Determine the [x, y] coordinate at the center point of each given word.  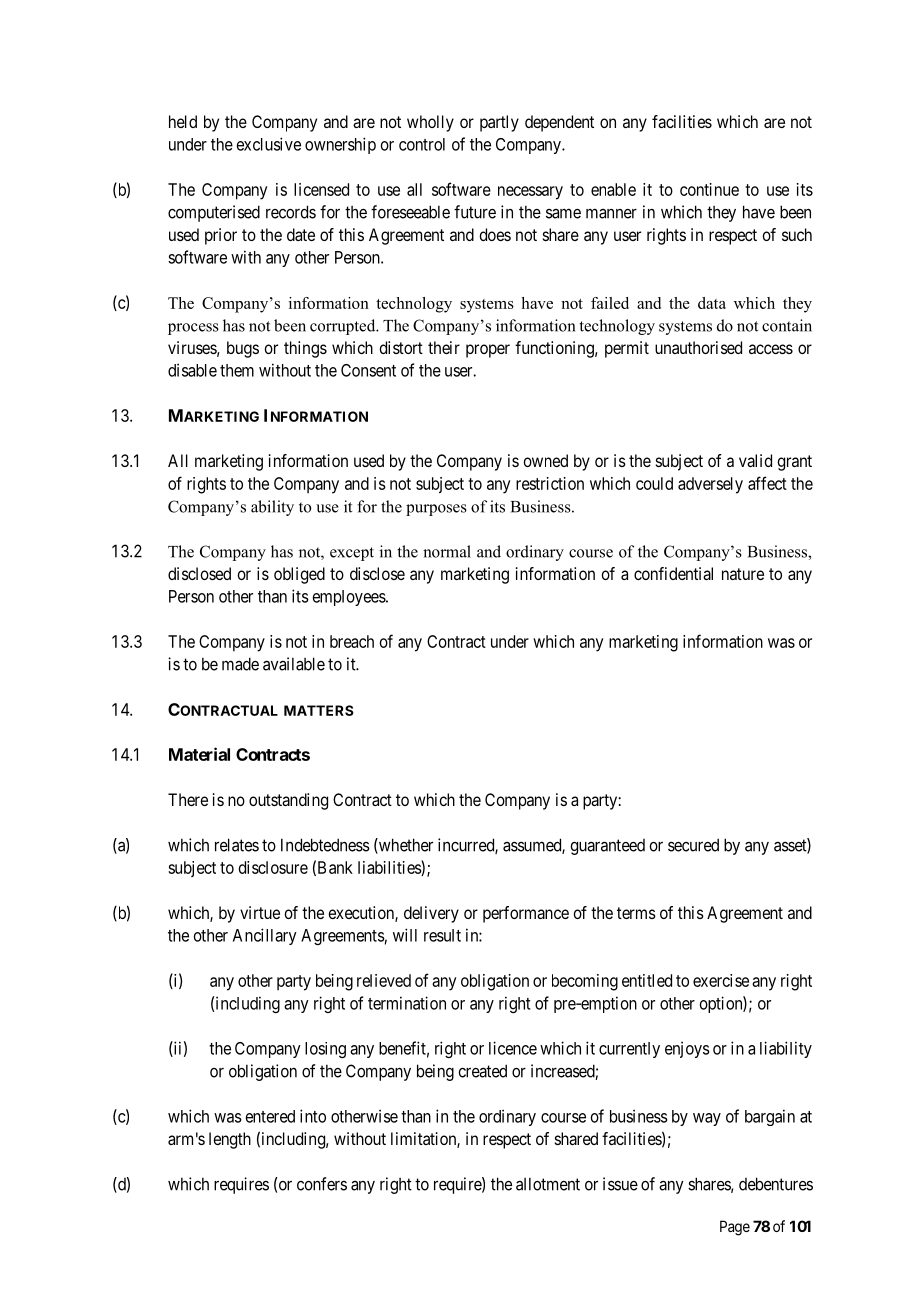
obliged [299, 575]
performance [526, 914]
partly [499, 123]
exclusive [269, 144]
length [230, 1140]
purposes [436, 510]
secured [693, 845]
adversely [710, 485]
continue [709, 189]
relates [237, 845]
